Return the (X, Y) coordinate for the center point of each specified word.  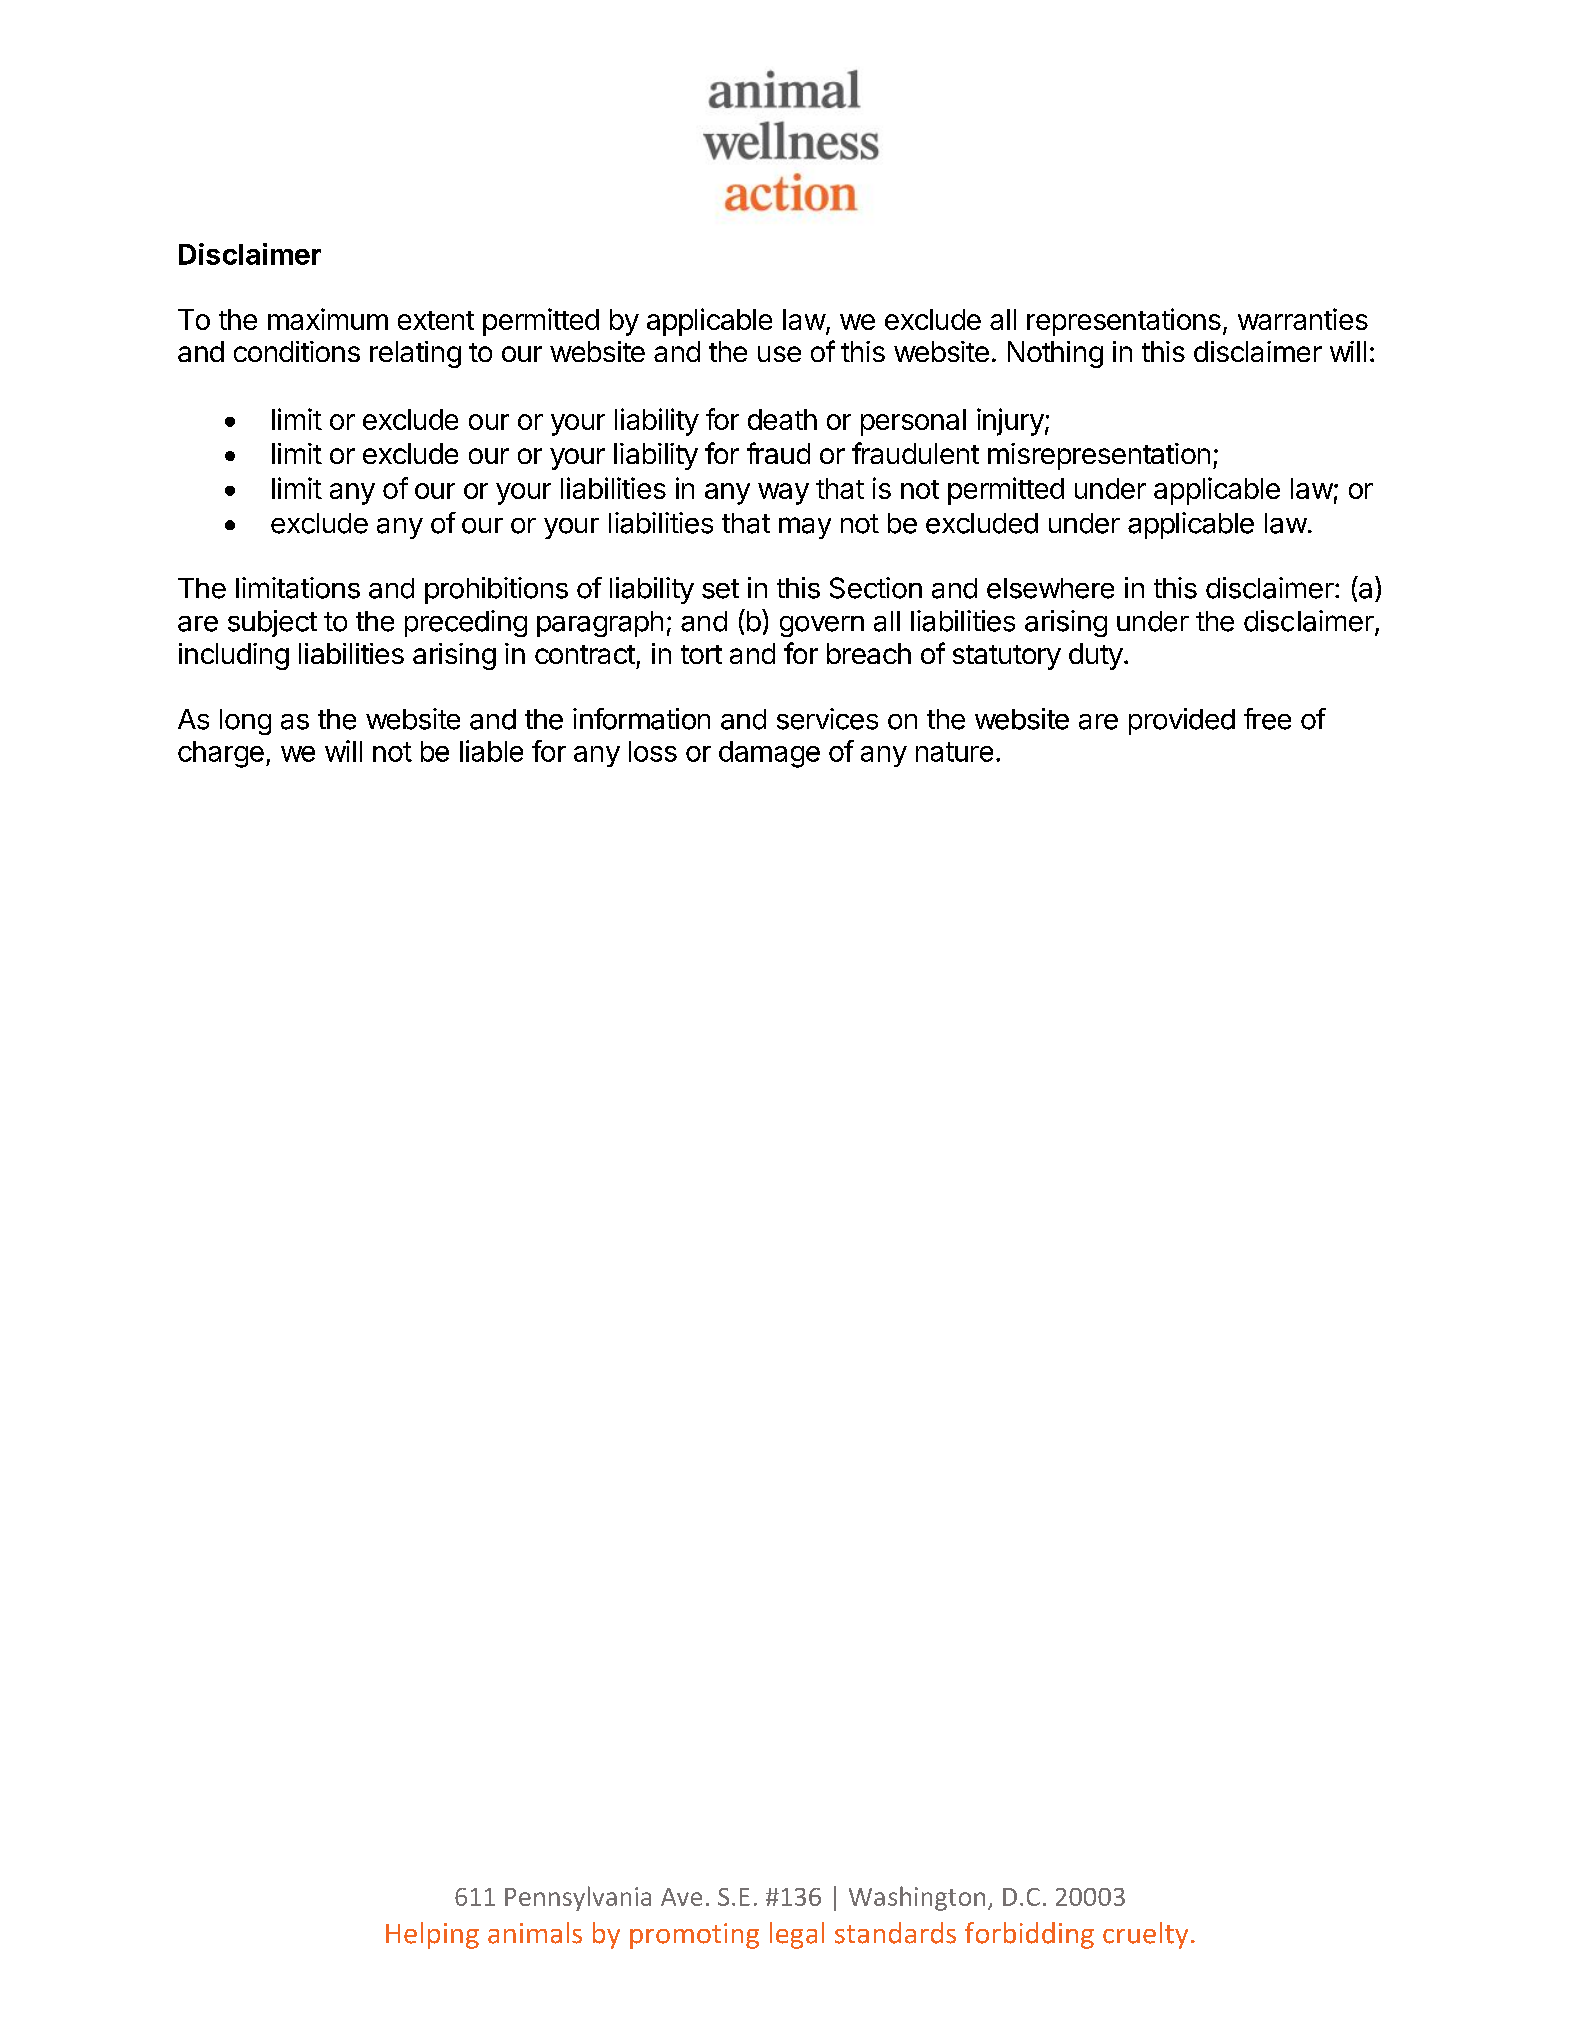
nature (954, 752)
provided (1182, 721)
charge (221, 754)
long (245, 722)
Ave (681, 1897)
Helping (432, 1935)
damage (769, 754)
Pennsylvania (578, 1898)
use (779, 354)
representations (1124, 322)
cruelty (1145, 1935)
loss (653, 751)
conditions (297, 351)
